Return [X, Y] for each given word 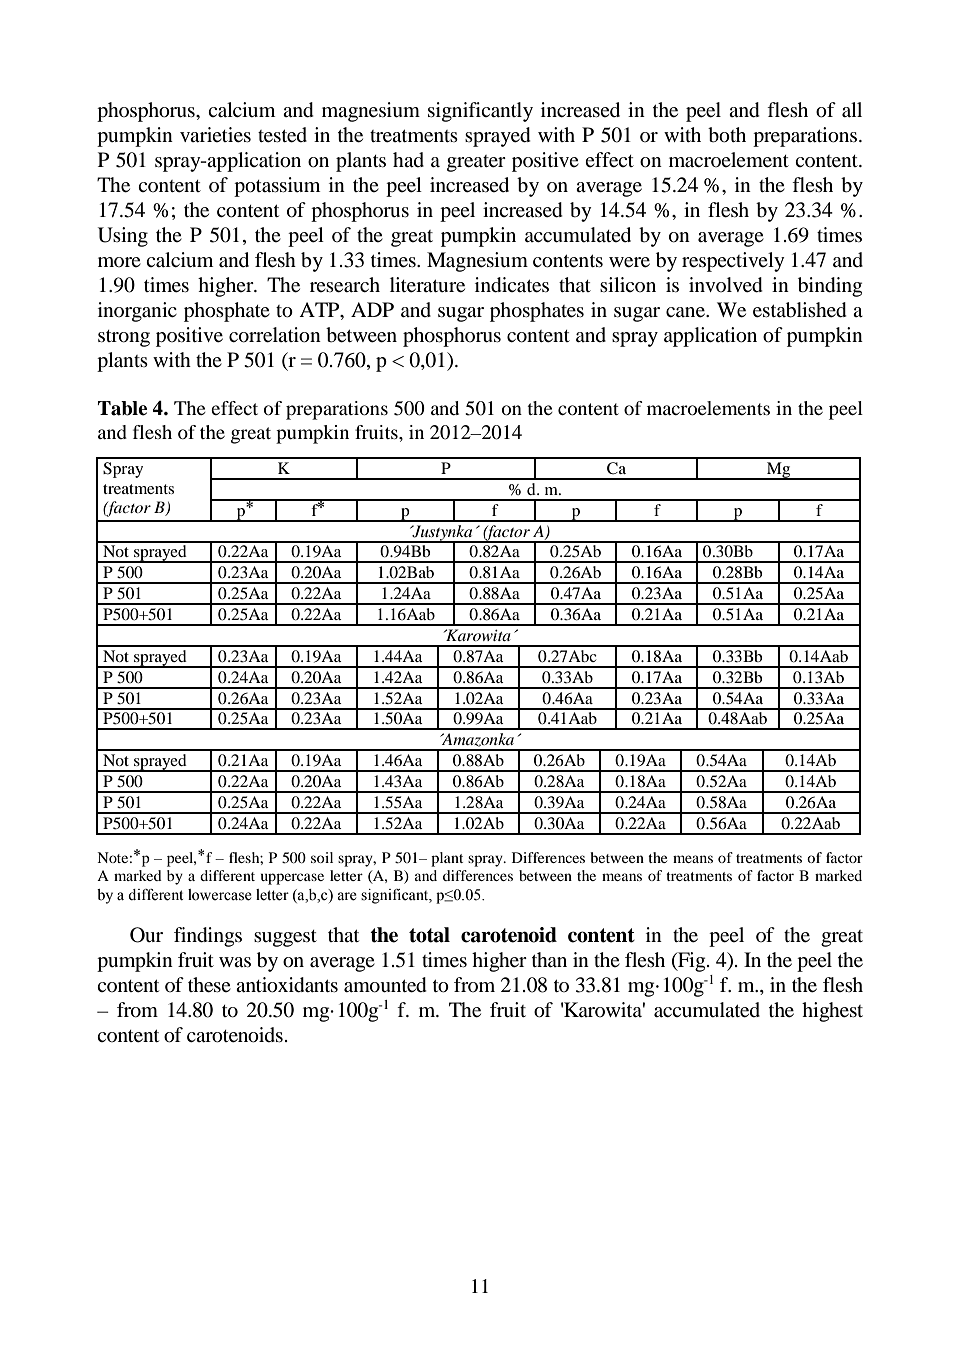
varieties [215, 135]
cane [686, 312]
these [209, 985]
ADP [372, 309]
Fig [692, 962]
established [800, 310]
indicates [512, 285]
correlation [275, 335]
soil [322, 857]
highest [832, 1012]
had [408, 159]
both [727, 135]
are [347, 896]
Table [122, 408]
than [549, 959]
